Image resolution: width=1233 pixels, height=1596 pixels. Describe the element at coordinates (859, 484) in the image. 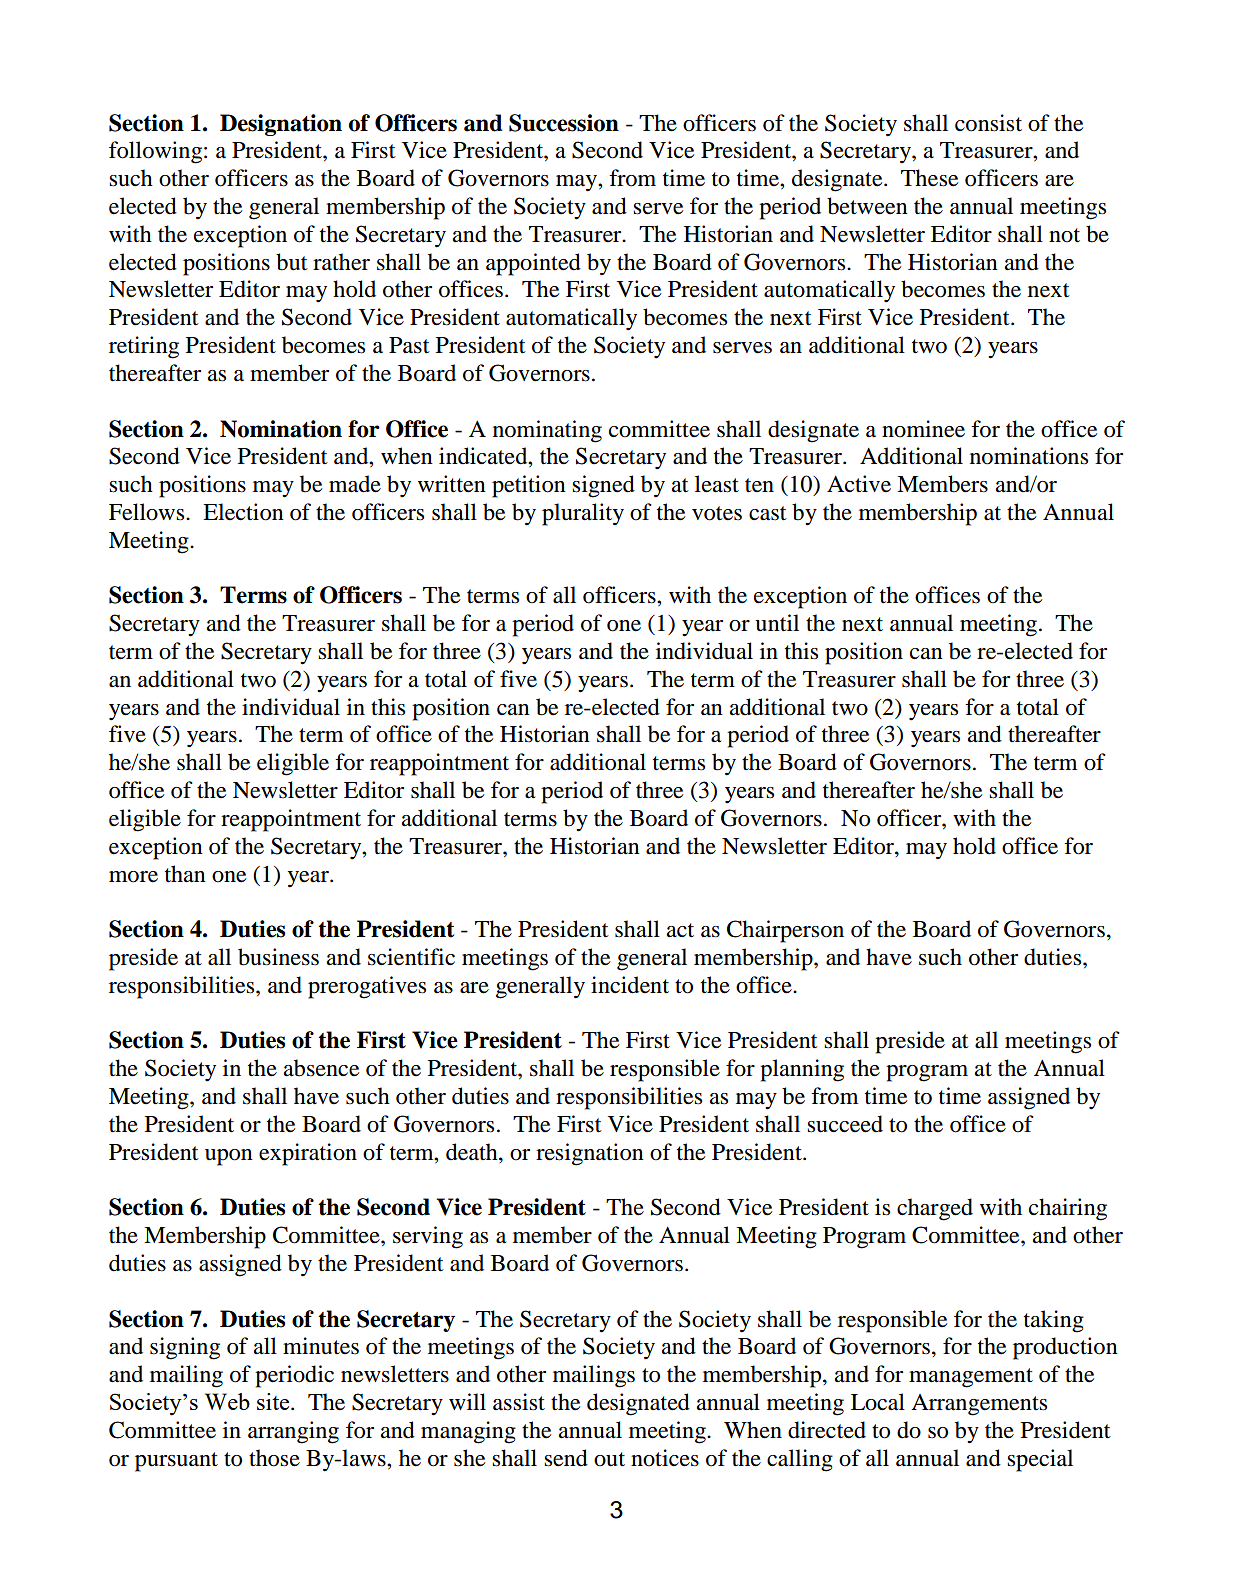

I see `Active` at that location.
